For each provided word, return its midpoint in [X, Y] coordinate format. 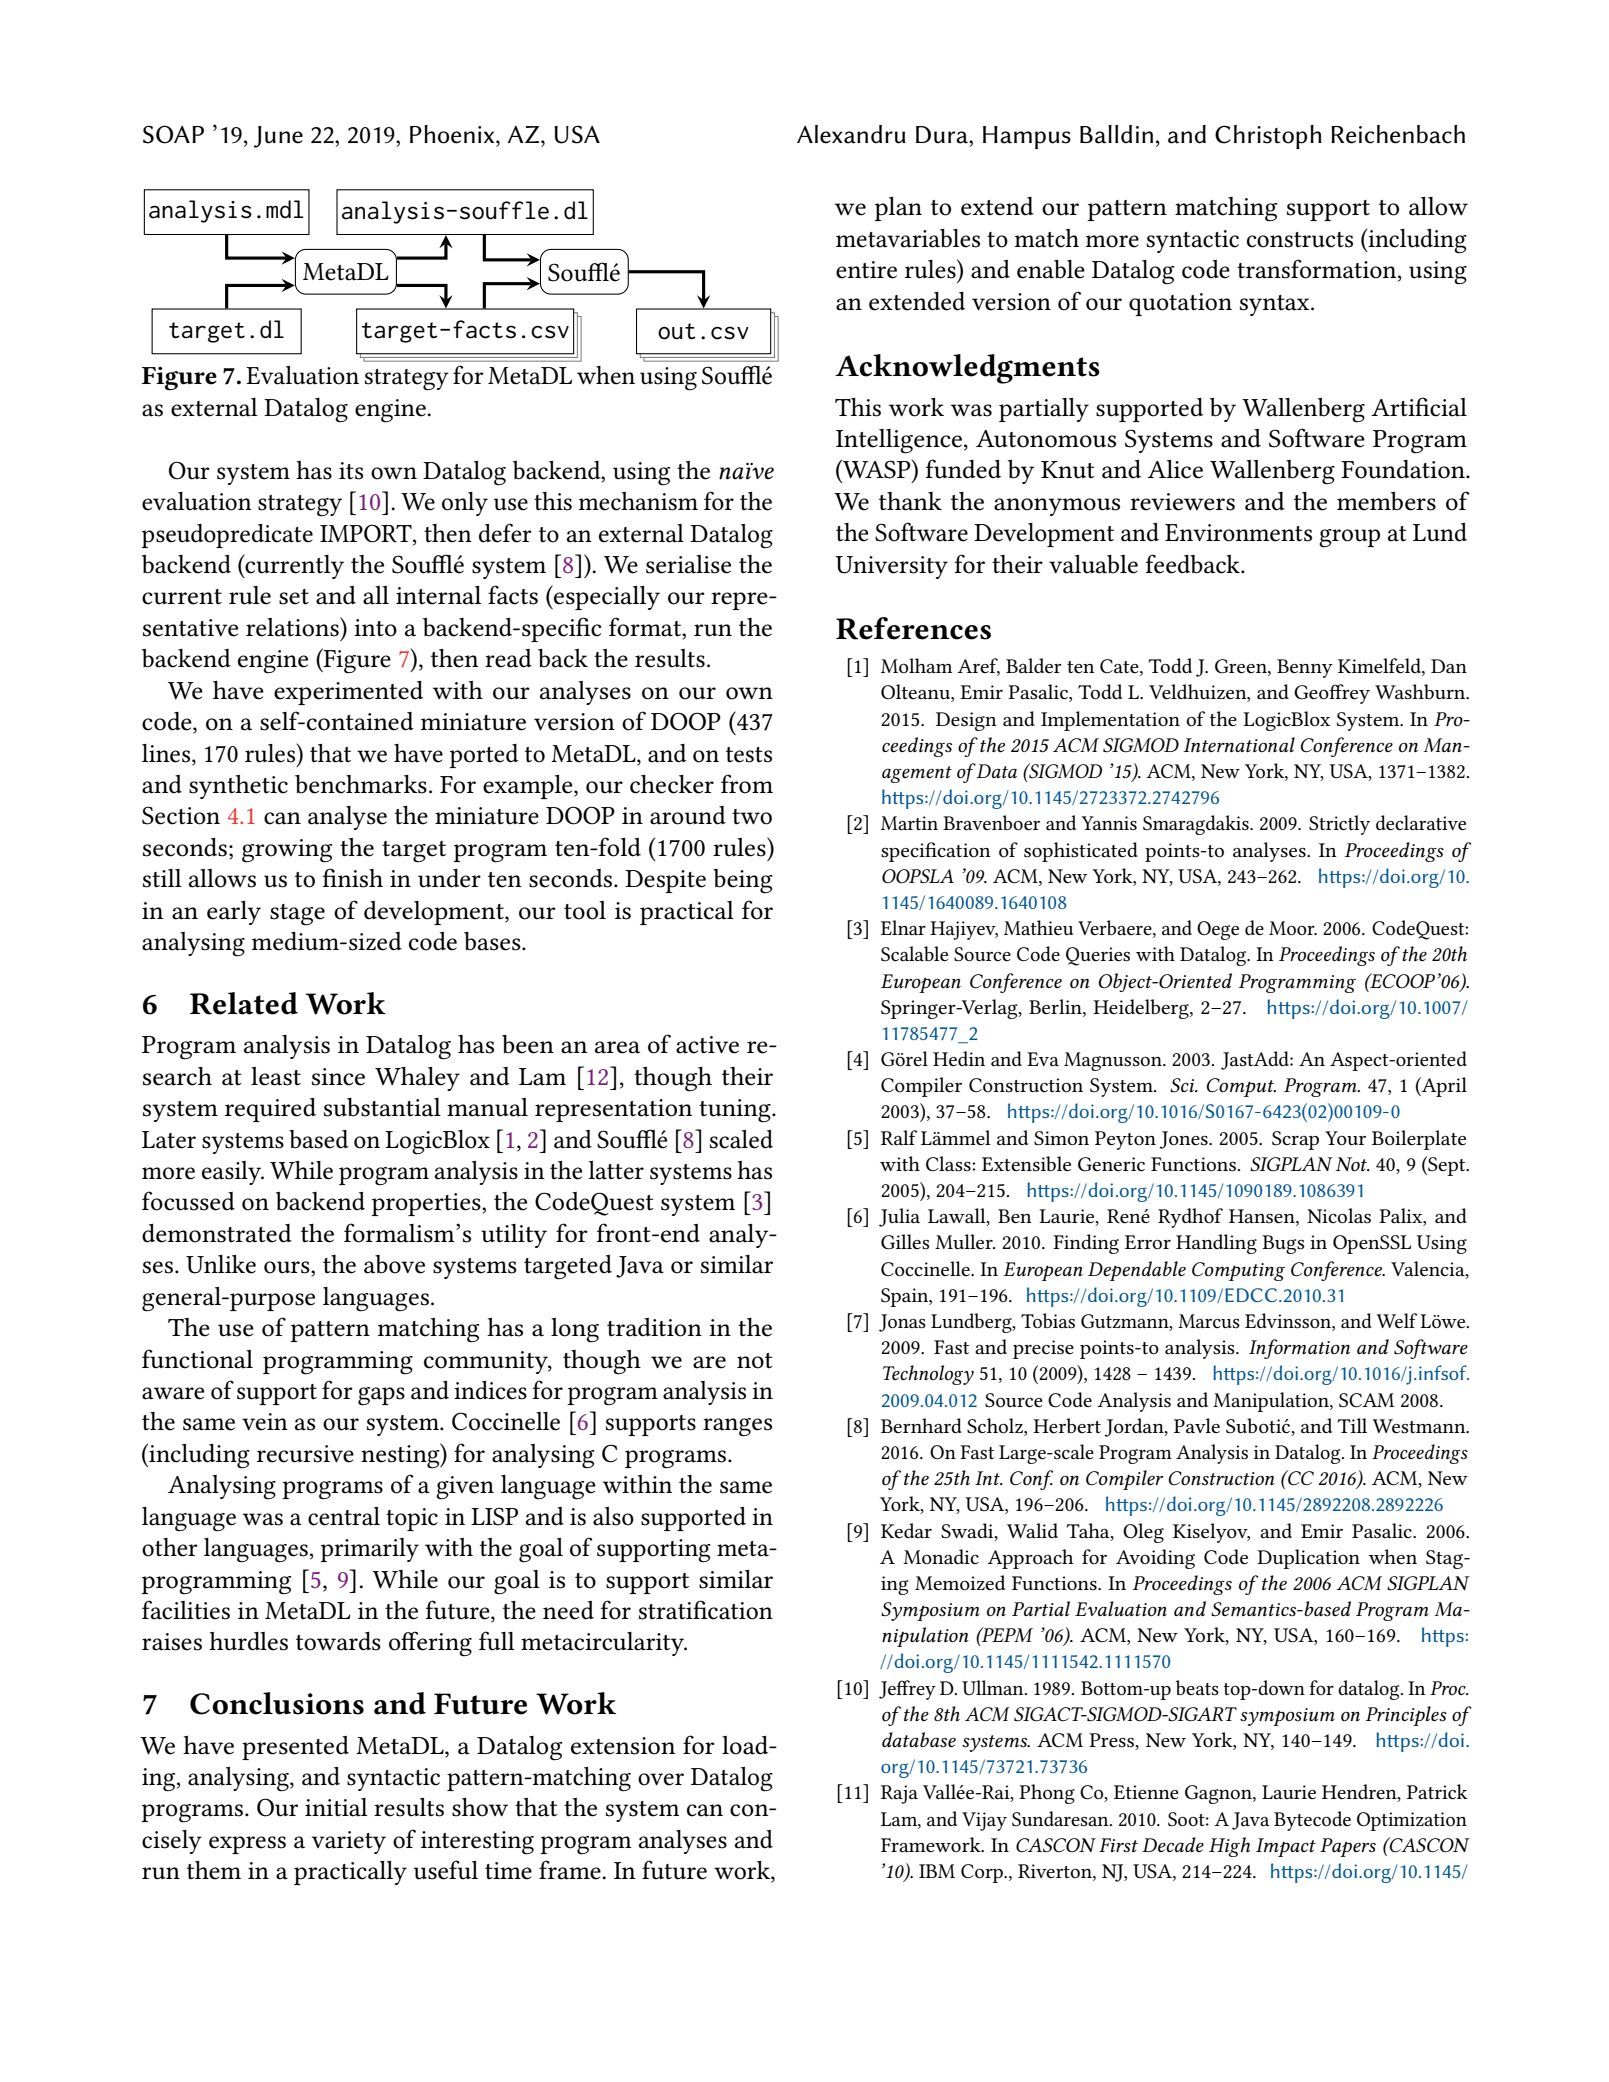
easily [233, 1173]
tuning [736, 1111]
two [752, 817]
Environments [1238, 533]
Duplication [1308, 1559]
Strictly [1339, 825]
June [278, 137]
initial [336, 1807]
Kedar [906, 1530]
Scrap [1295, 1140]
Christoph [1268, 137]
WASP [877, 469]
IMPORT [367, 533]
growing [287, 851]
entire [866, 270]
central [344, 1516]
